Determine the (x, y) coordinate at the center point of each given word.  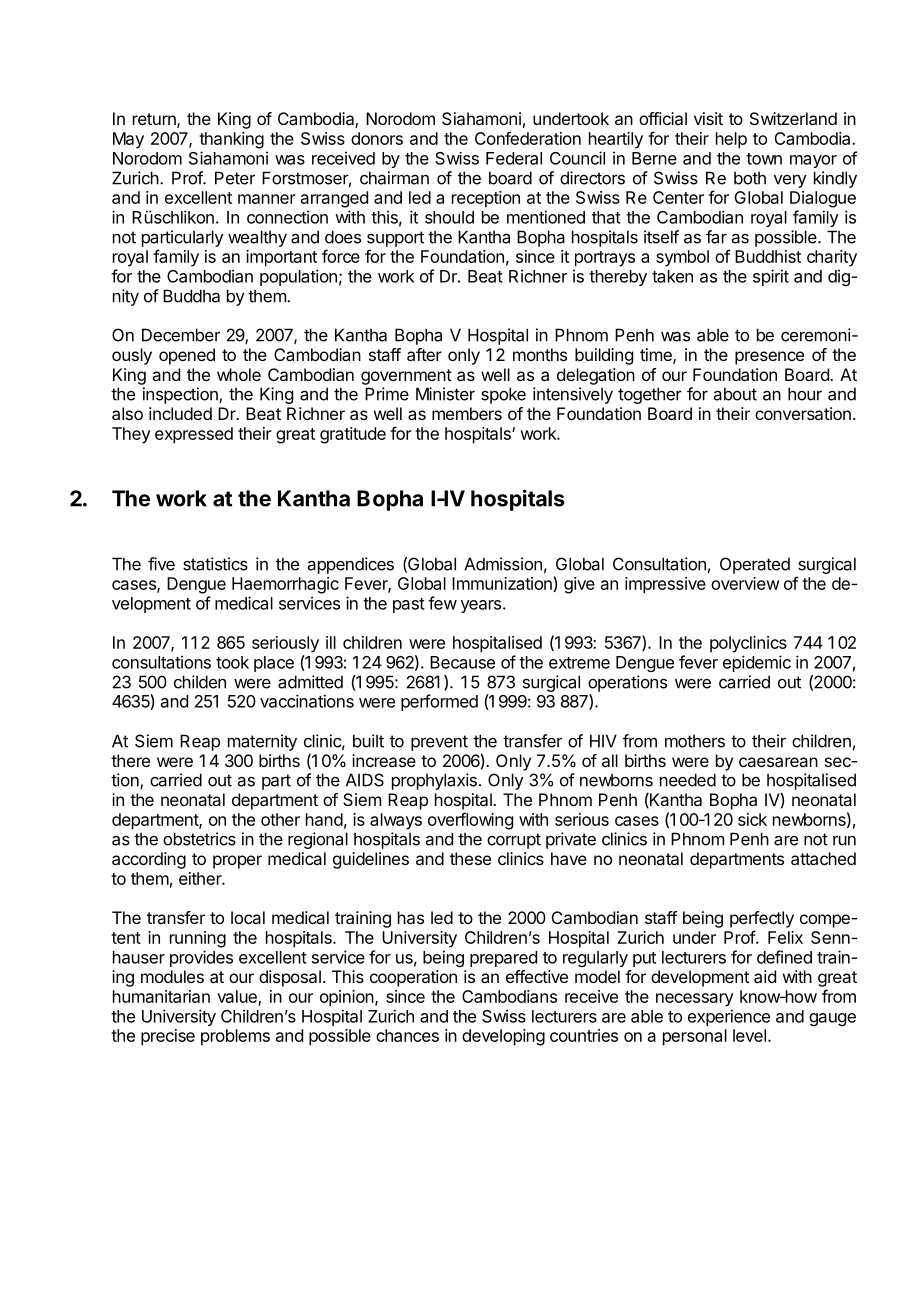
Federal (514, 158)
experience (729, 1017)
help (731, 140)
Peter (235, 178)
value (238, 997)
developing (503, 1037)
